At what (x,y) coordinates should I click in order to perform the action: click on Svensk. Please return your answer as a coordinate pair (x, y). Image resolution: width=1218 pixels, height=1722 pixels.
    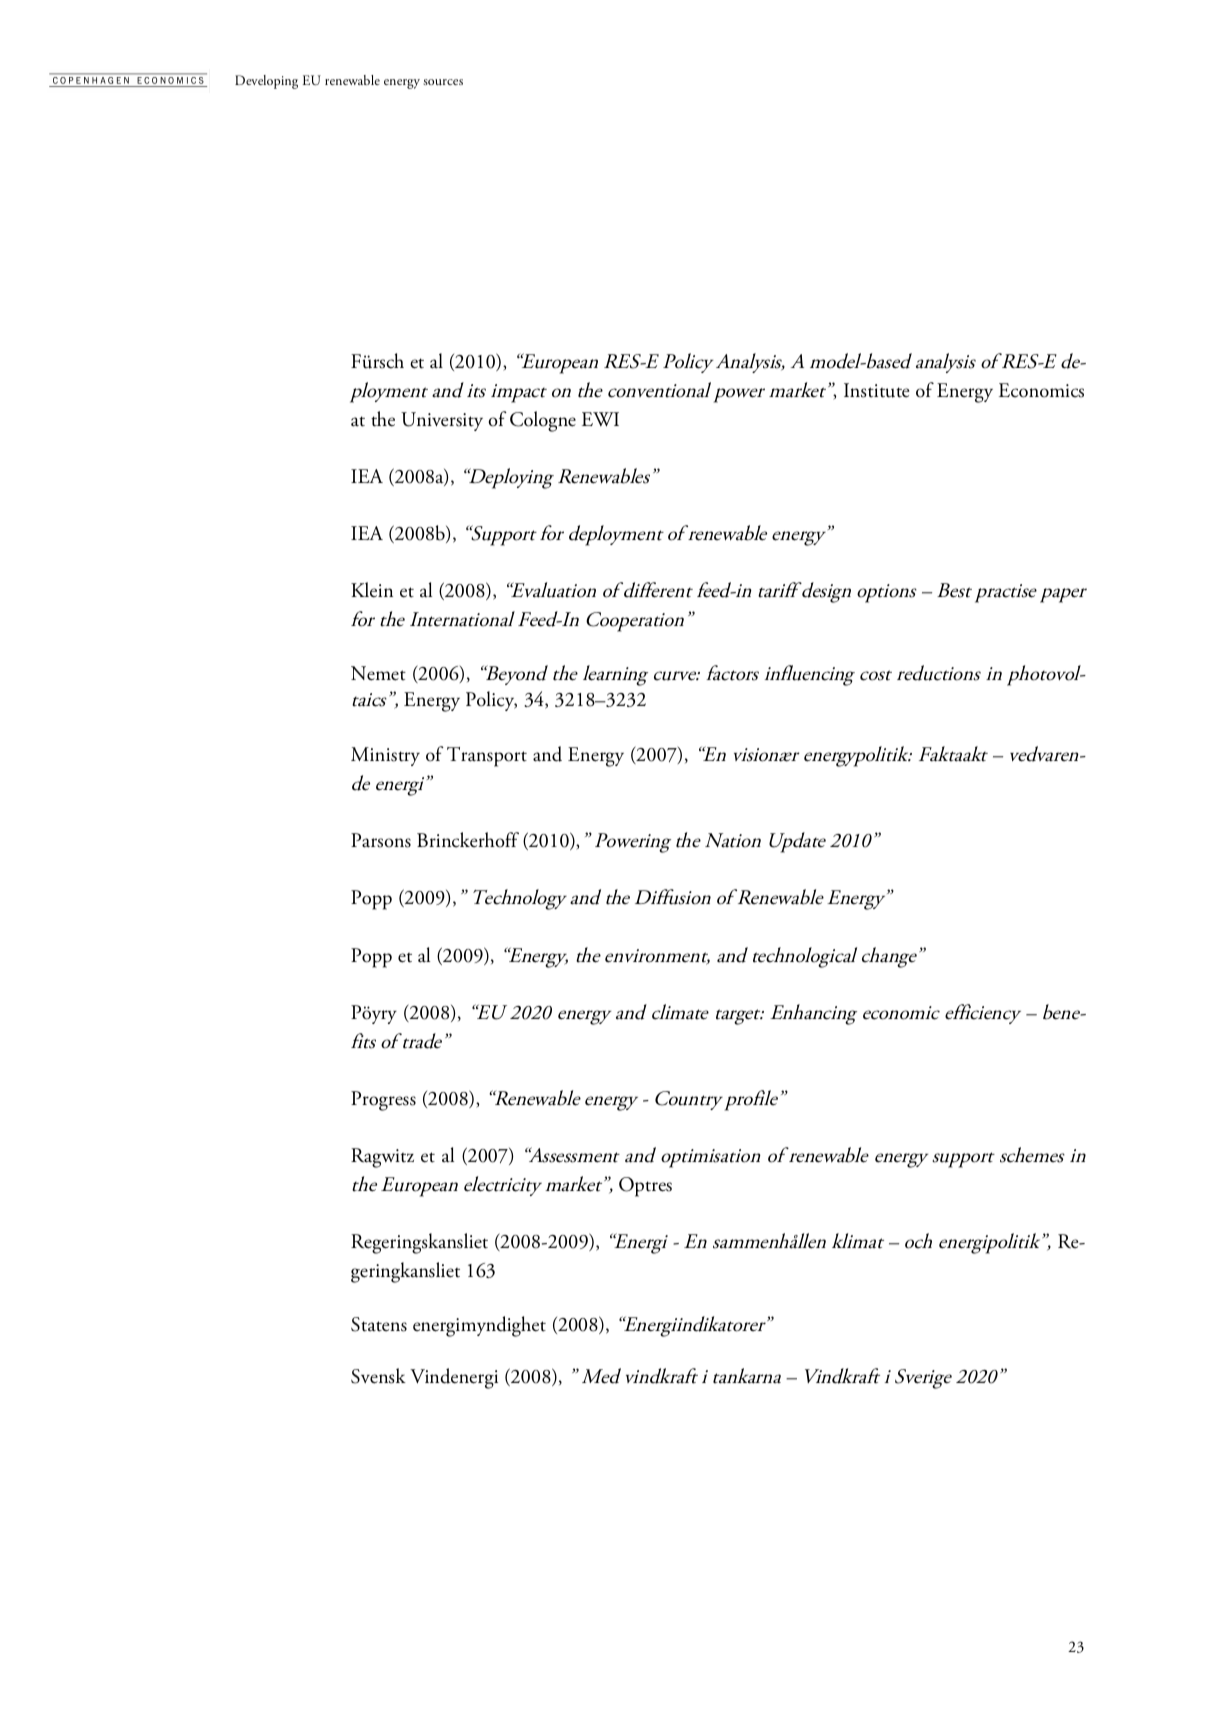
    Looking at the image, I should click on (378, 1376).
